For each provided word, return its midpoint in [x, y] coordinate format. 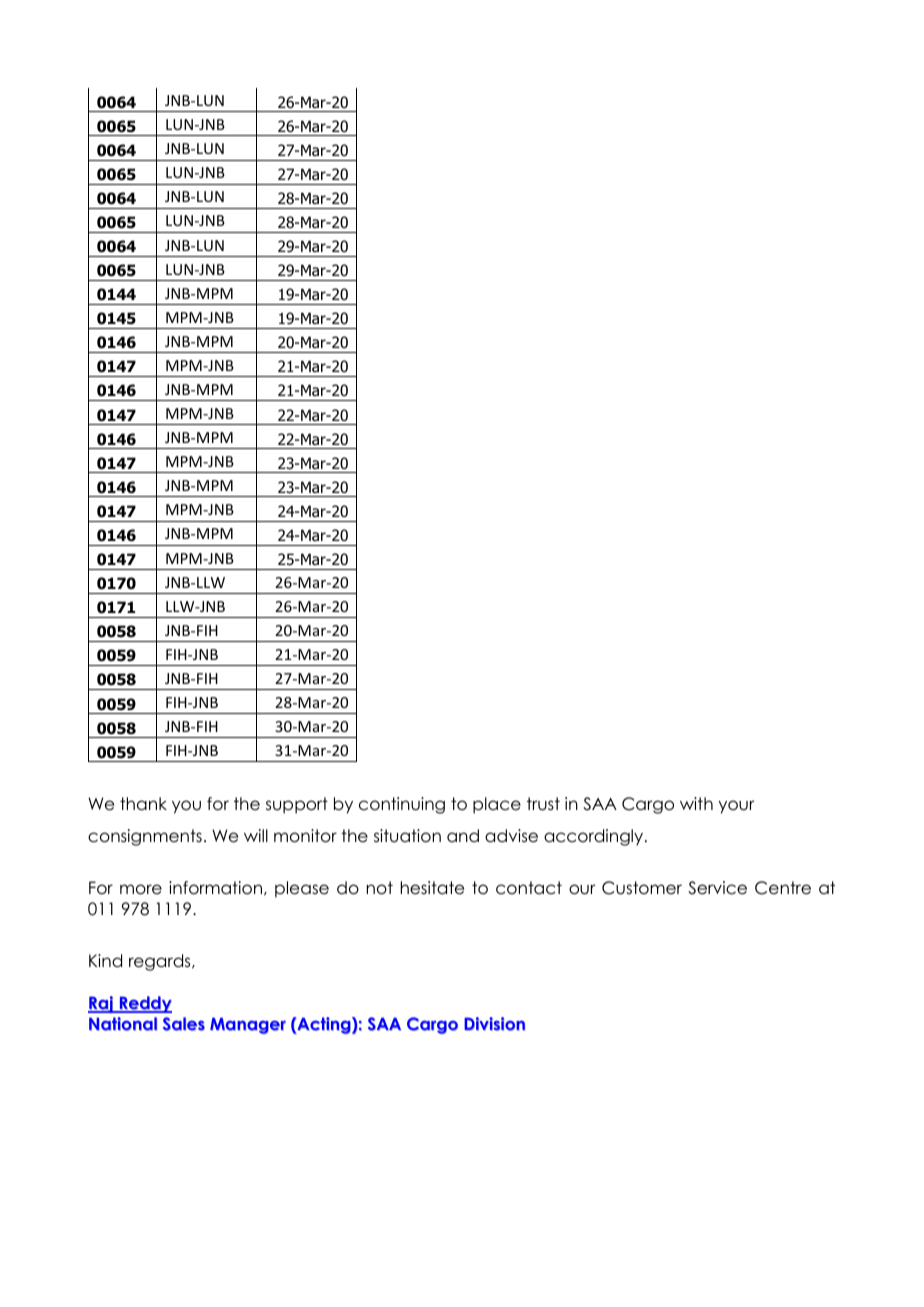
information [215, 888]
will [256, 835]
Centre [783, 888]
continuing [402, 805]
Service [717, 888]
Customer [642, 888]
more [141, 889]
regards [161, 962]
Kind [105, 961]
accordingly [595, 837]
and [463, 835]
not [380, 888]
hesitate [432, 888]
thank [143, 804]
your [736, 807]
